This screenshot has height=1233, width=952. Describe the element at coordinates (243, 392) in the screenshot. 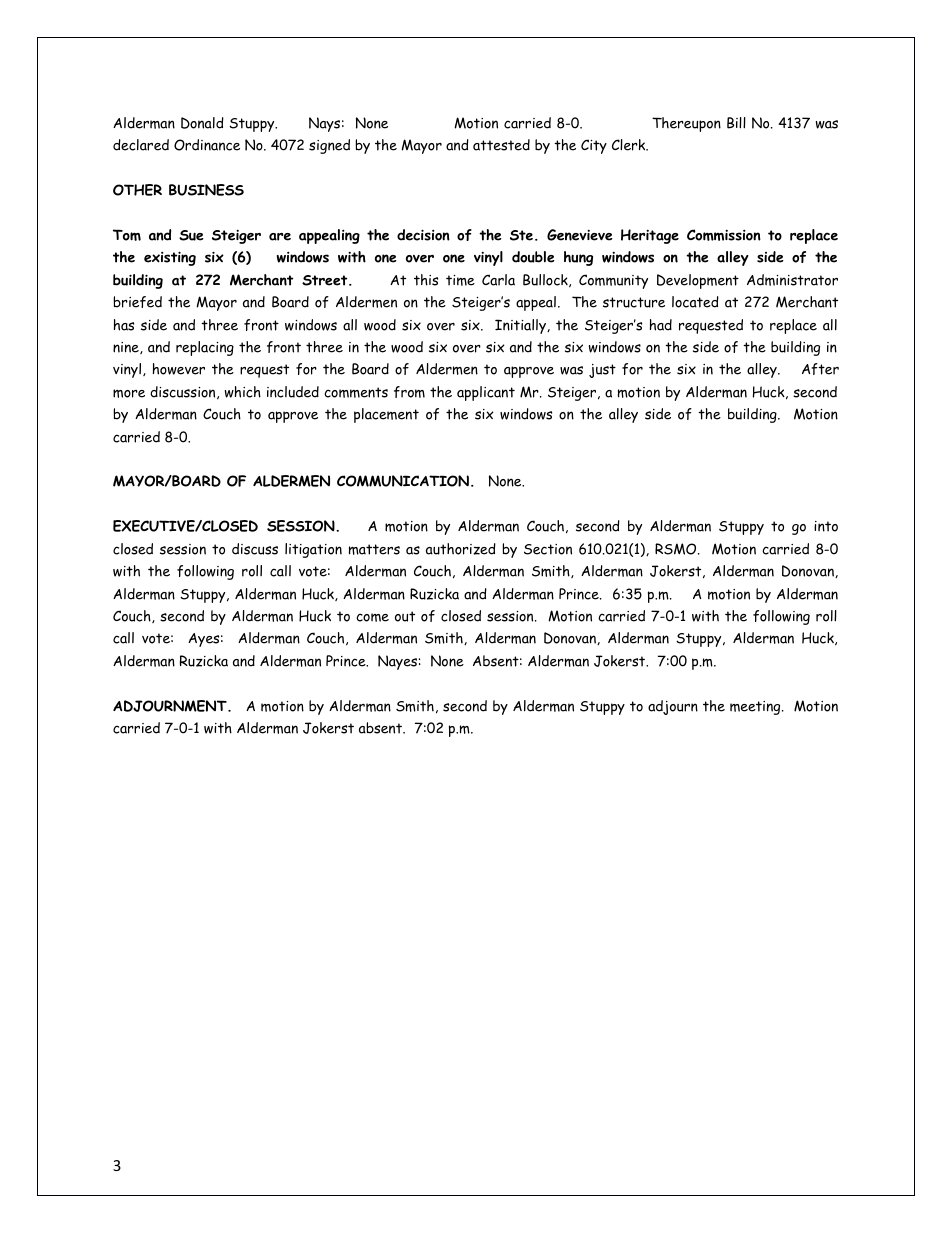

I see `which` at that location.
